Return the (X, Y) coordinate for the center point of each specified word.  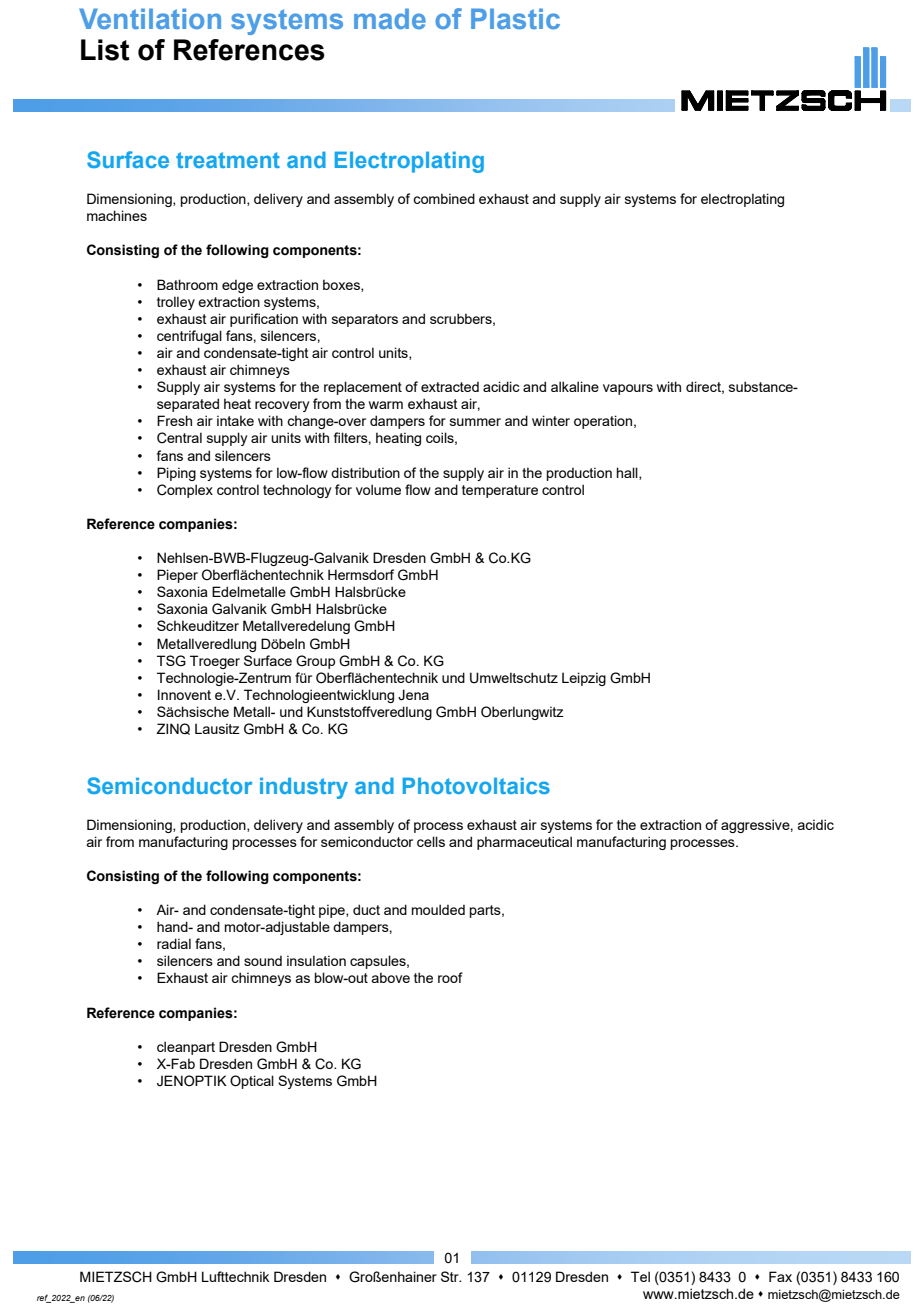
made (390, 18)
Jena (413, 695)
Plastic (515, 18)
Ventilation (150, 18)
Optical (252, 1082)
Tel (640, 1276)
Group (315, 662)
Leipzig (584, 679)
